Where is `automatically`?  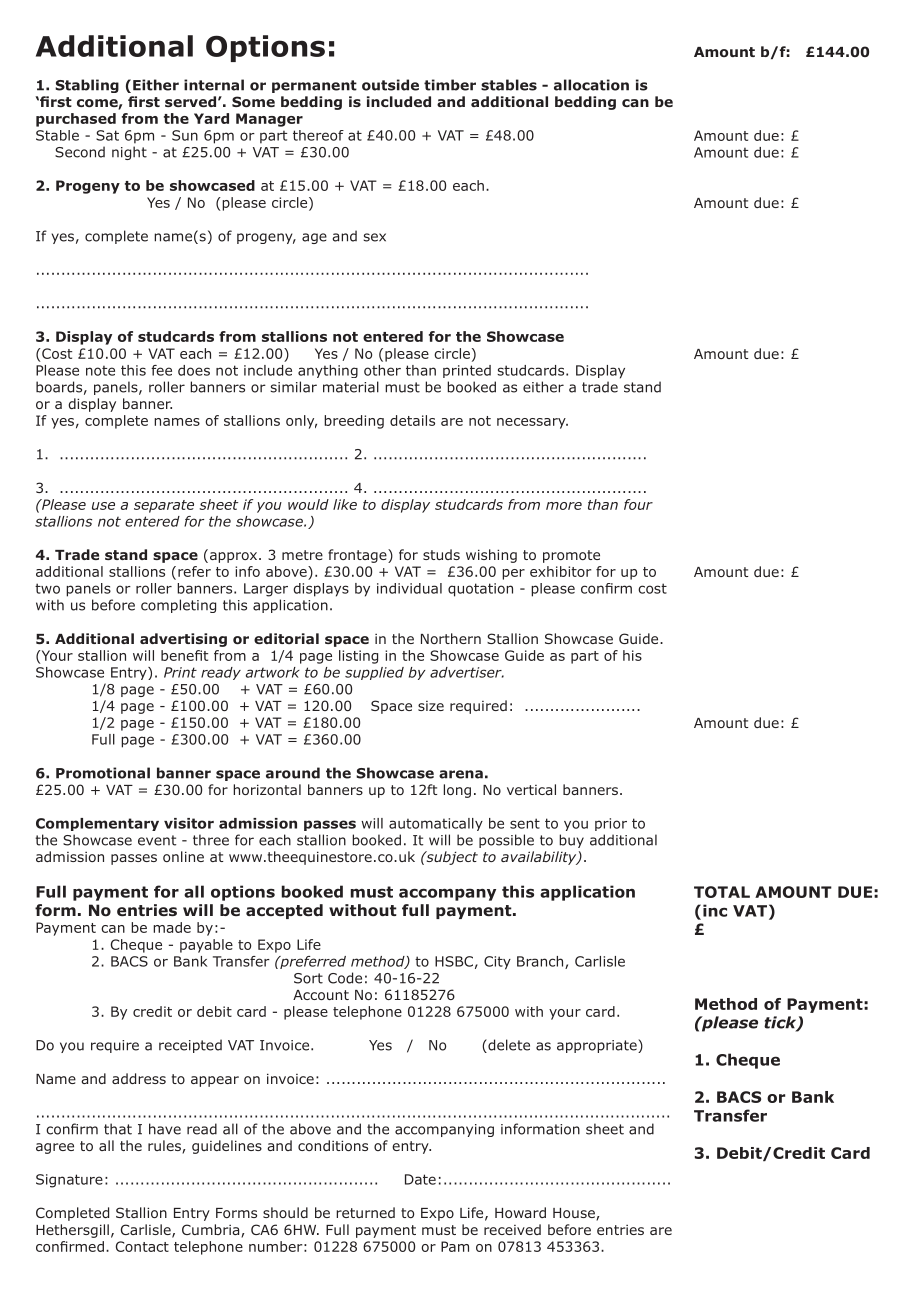
automatically is located at coordinates (436, 824).
